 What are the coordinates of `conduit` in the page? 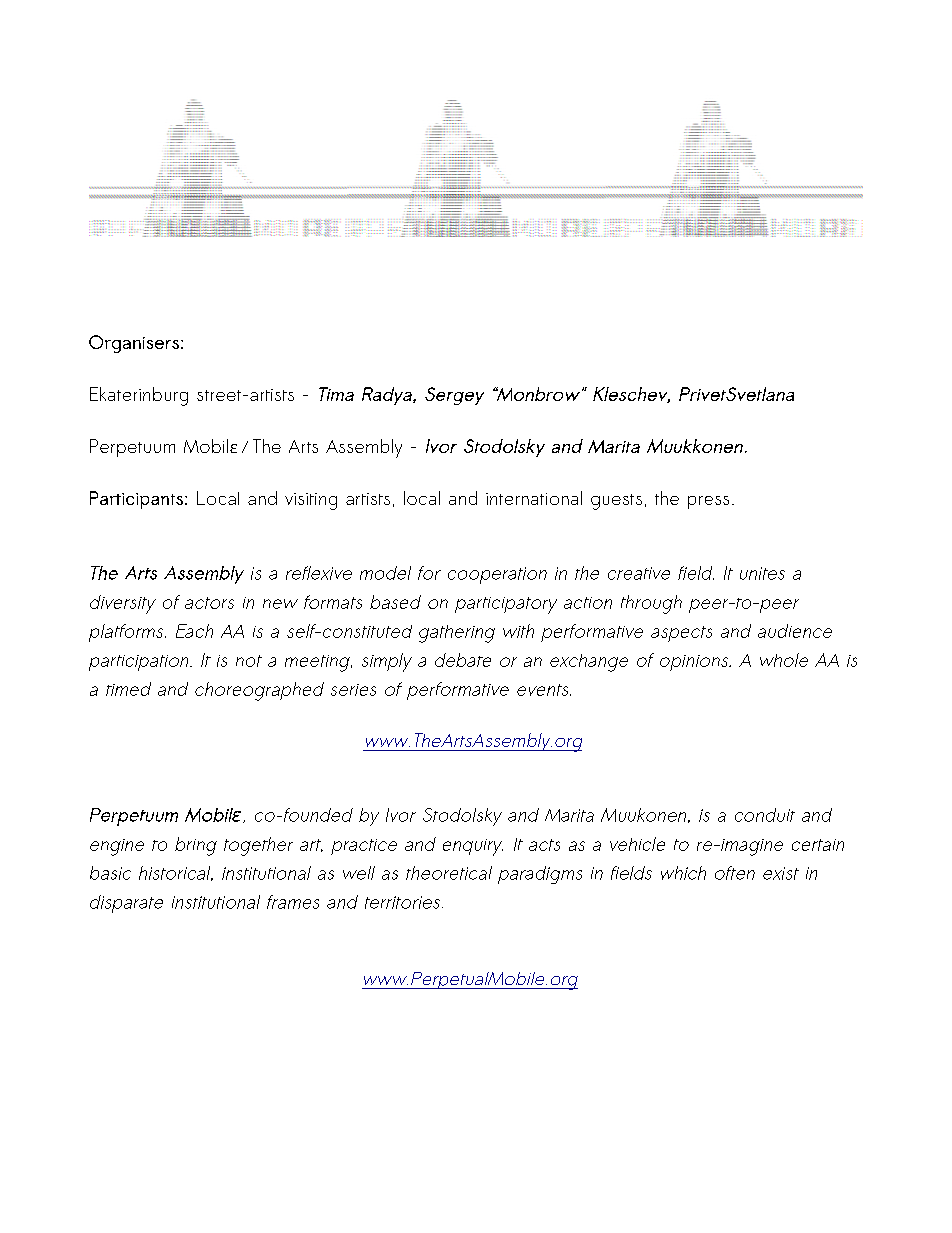 It's located at (765, 815).
